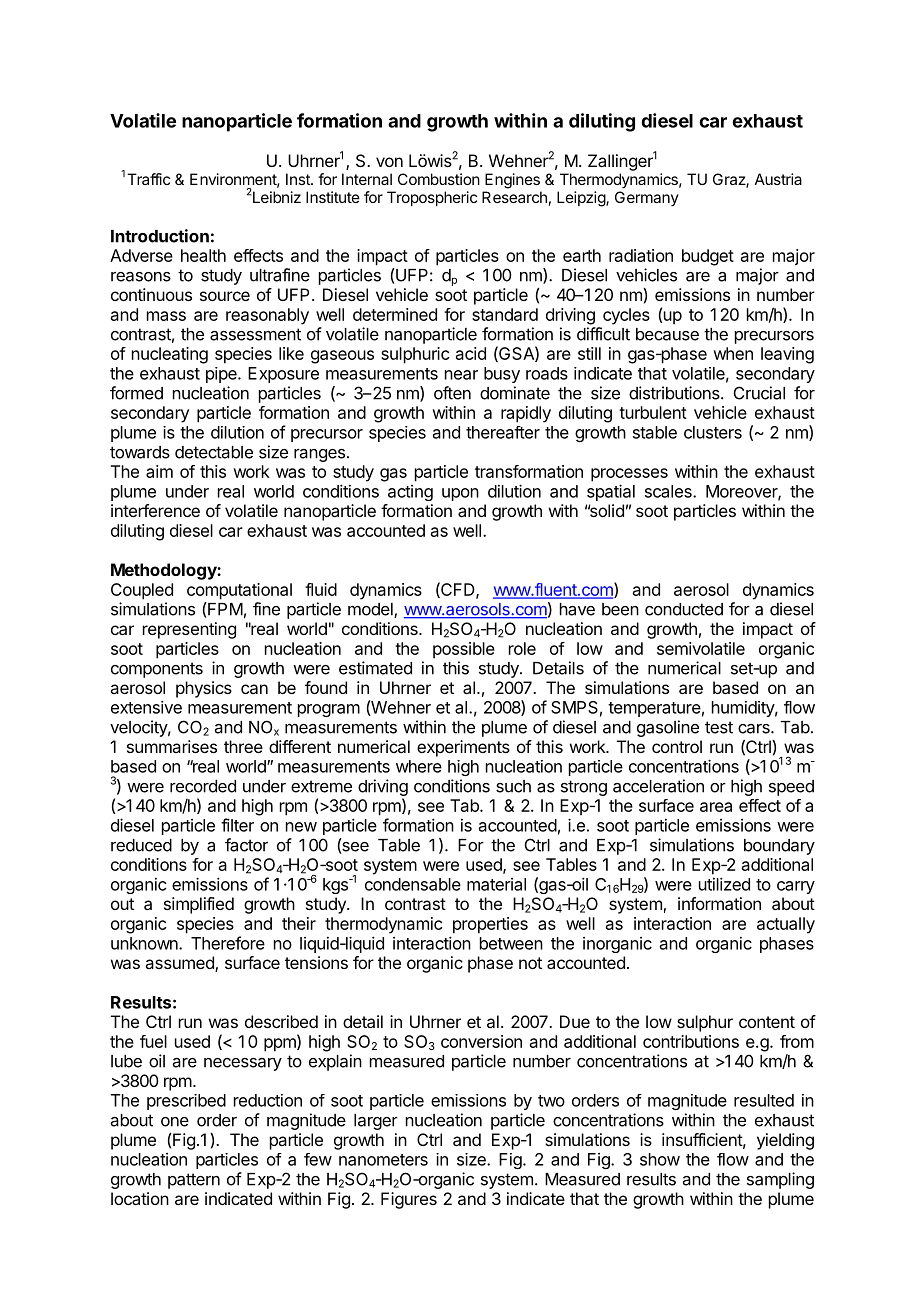 This screenshot has height=1308, width=924. What do you see at coordinates (460, 494) in the screenshot?
I see `upon` at bounding box center [460, 494].
